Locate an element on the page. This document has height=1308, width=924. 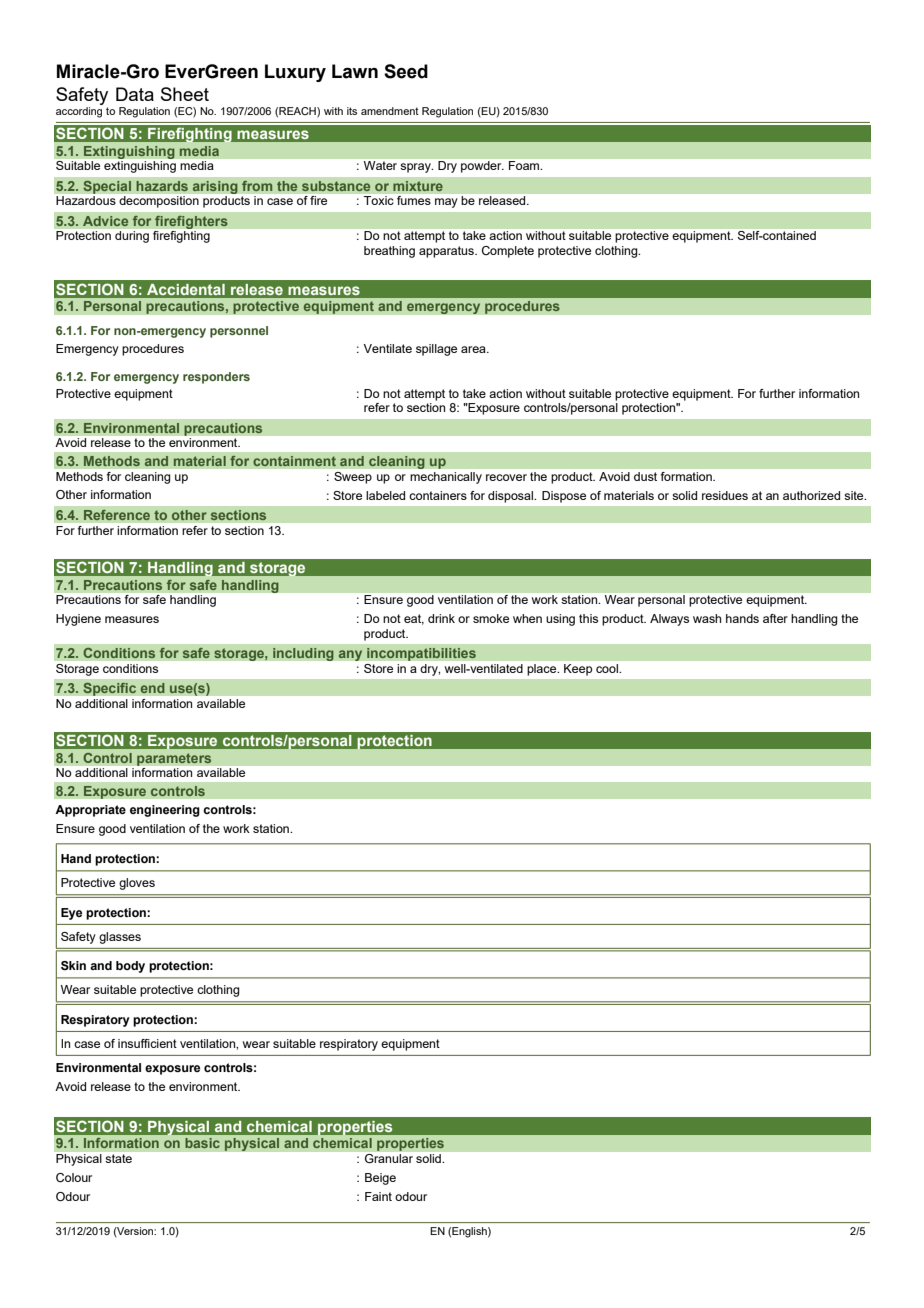
responders is located at coordinates (216, 378).
